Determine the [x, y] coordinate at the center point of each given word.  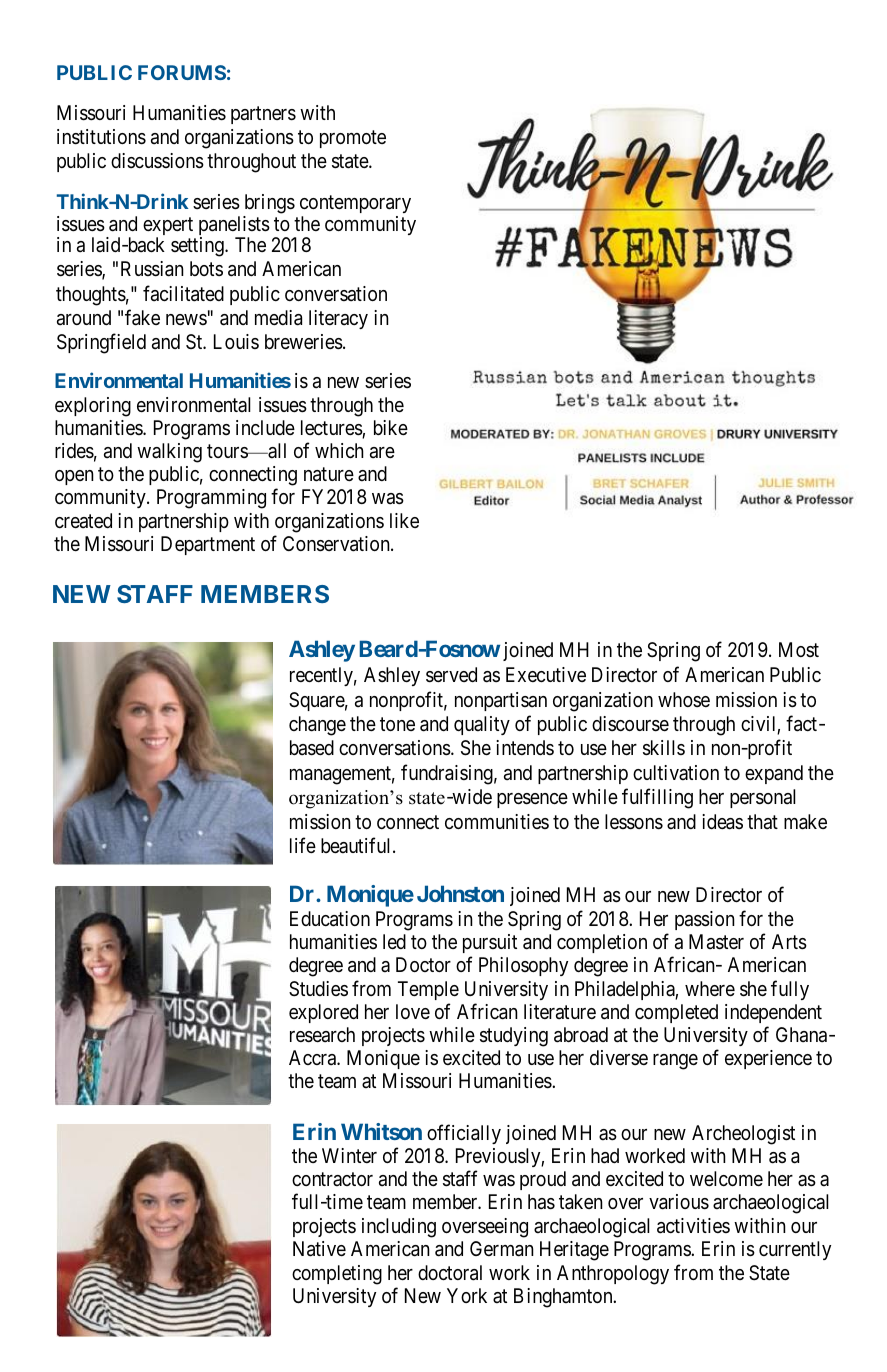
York [467, 1295]
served [451, 675]
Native [319, 1249]
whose [684, 699]
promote [353, 139]
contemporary [355, 204]
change [317, 726]
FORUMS [182, 72]
